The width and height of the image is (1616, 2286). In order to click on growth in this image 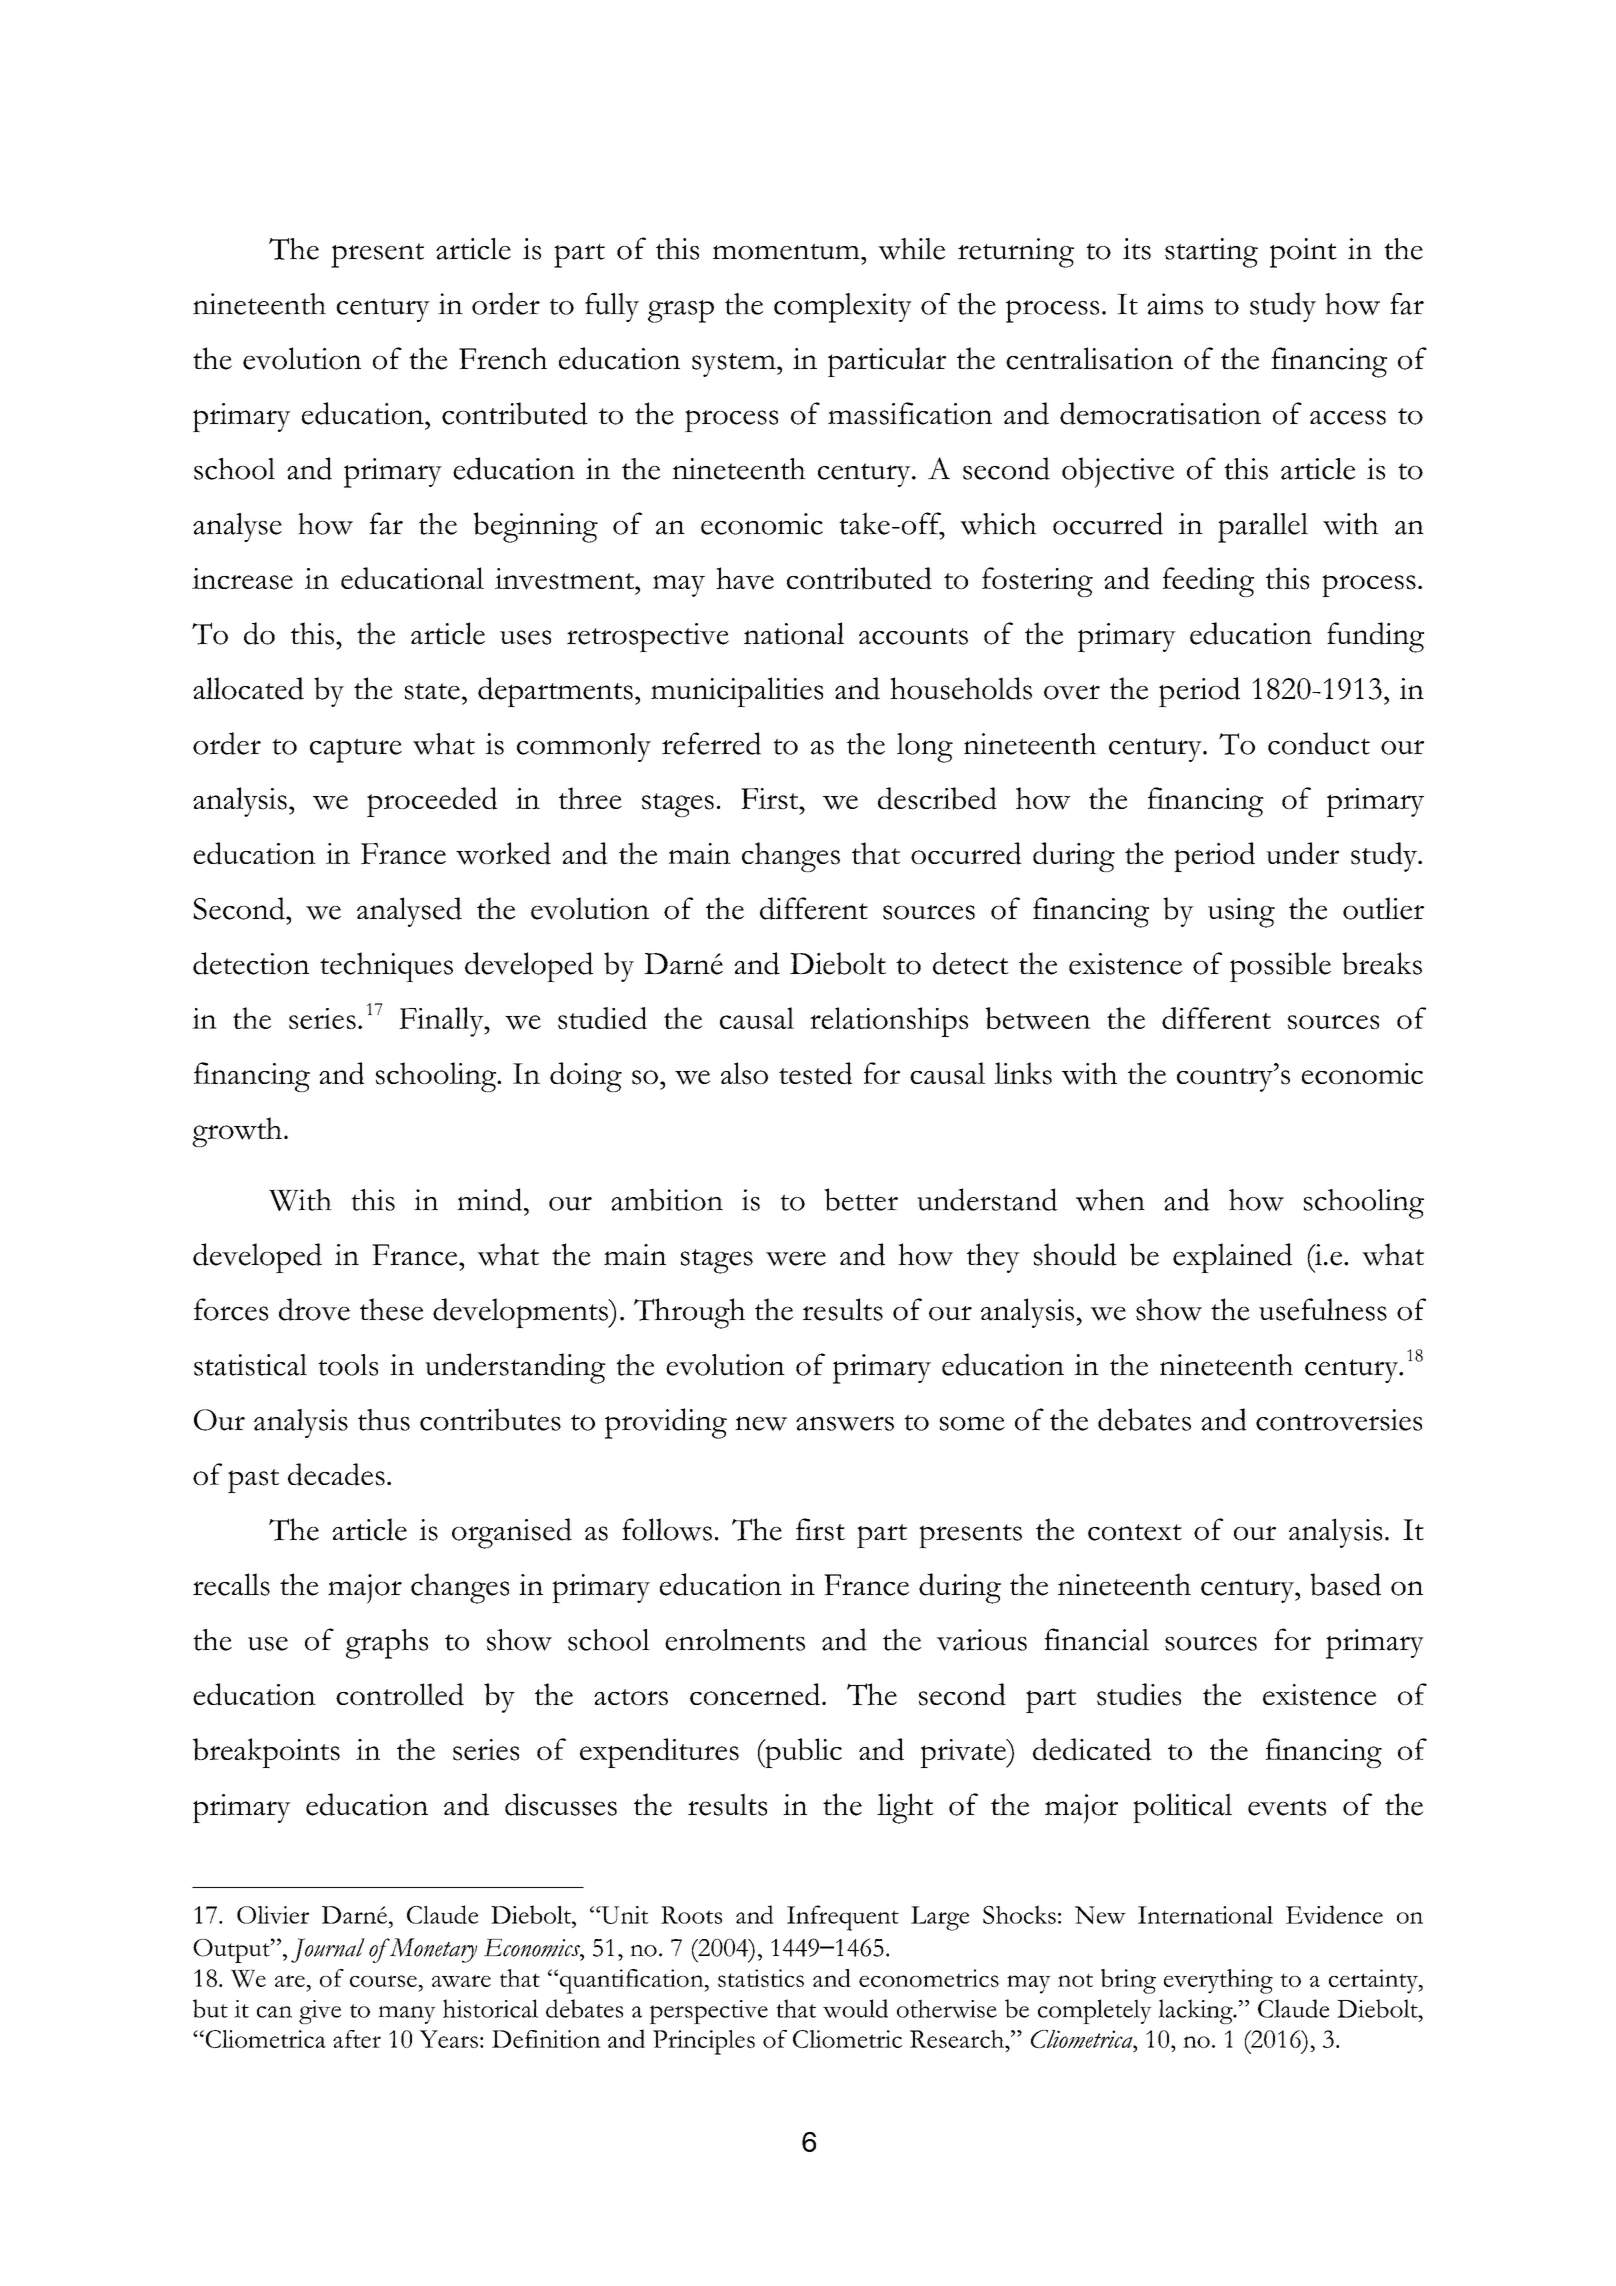, I will do `click(237, 1132)`.
